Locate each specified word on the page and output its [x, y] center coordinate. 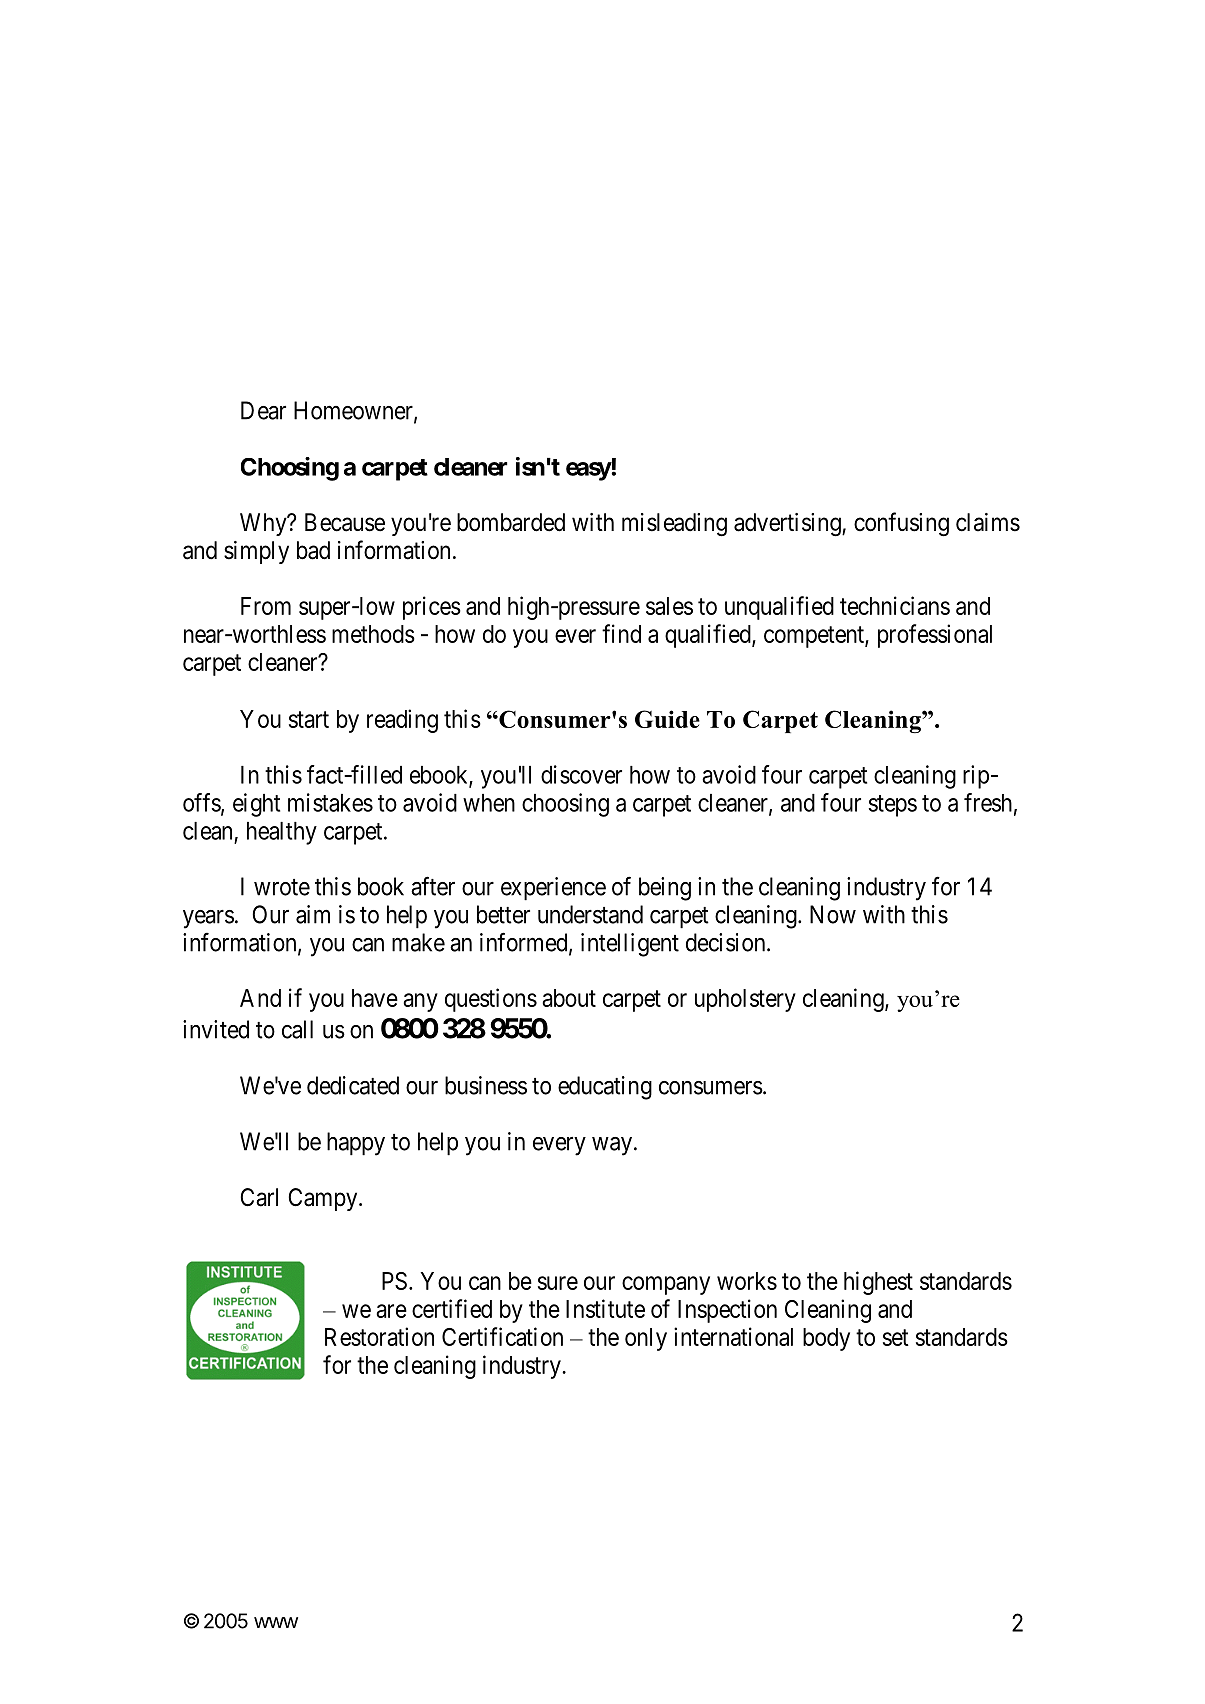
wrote [282, 887]
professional [935, 636]
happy [356, 1144]
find [621, 633]
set [896, 1337]
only [646, 1339]
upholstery [745, 1000]
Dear [263, 410]
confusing [901, 524]
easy [589, 471]
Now [833, 914]
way [612, 1146]
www [276, 1622]
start [309, 719]
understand [590, 914]
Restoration [379, 1336]
